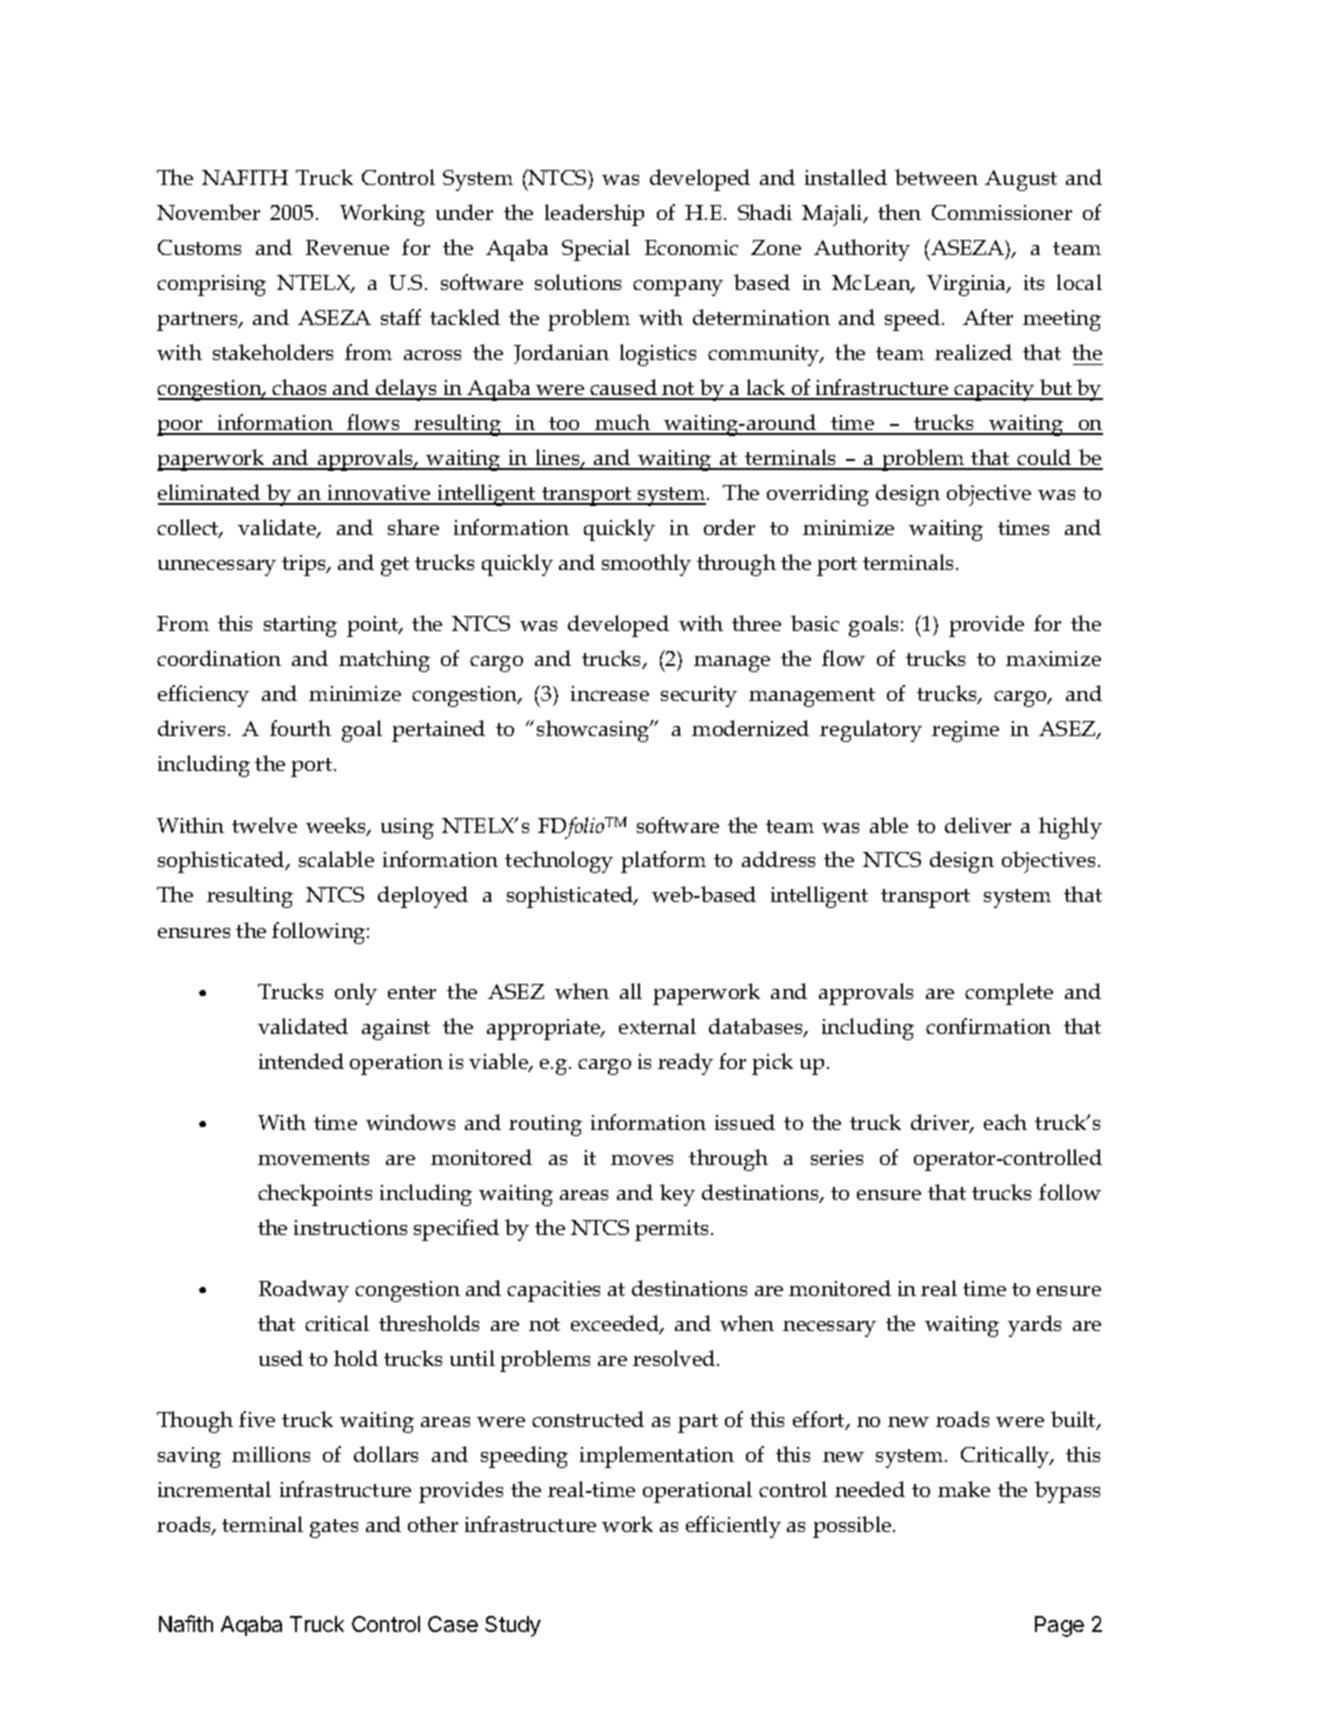 The height and width of the document is (1732, 1339). What do you see at coordinates (657, 1026) in the document?
I see `external` at bounding box center [657, 1026].
